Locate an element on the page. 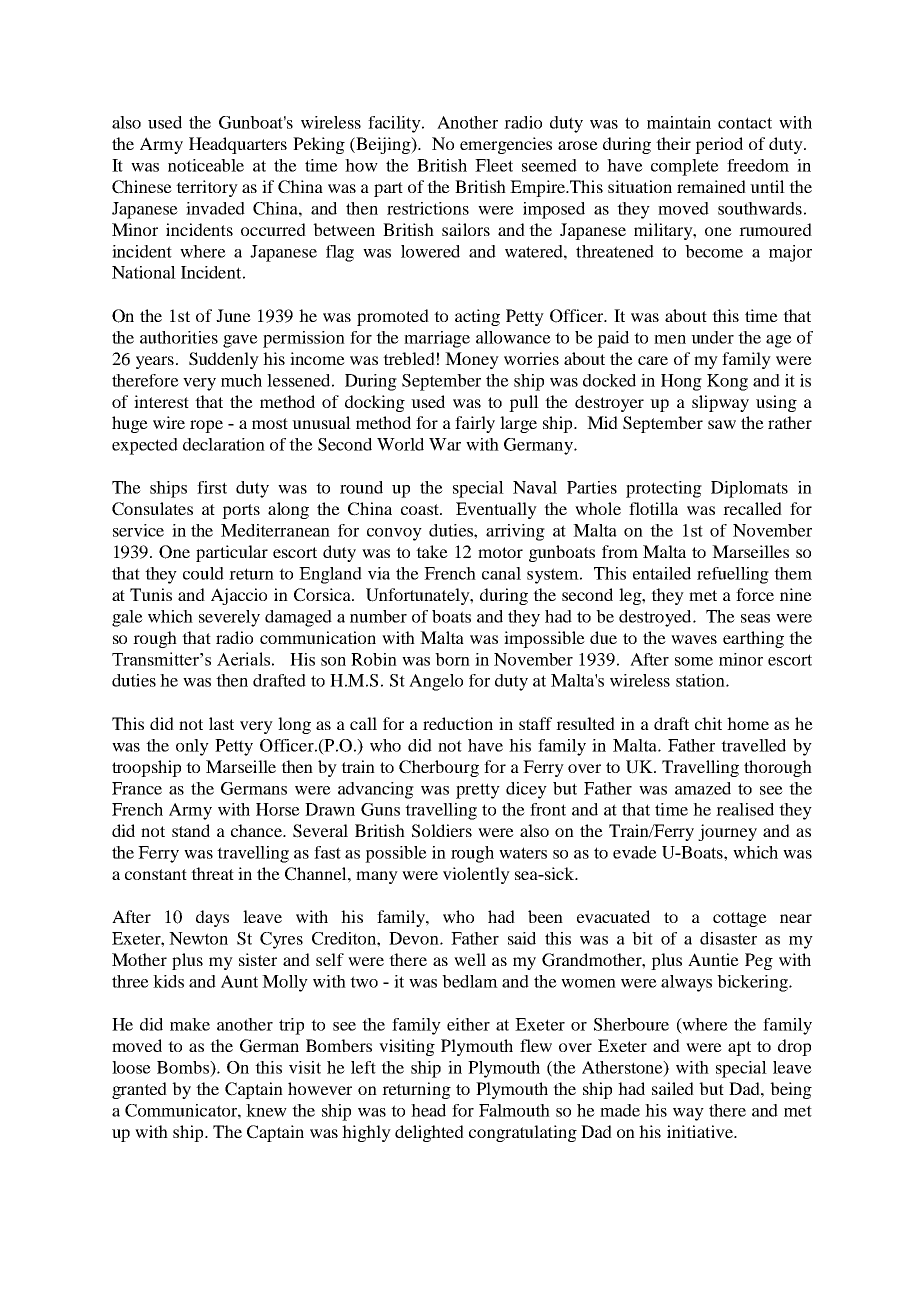 This image has width=924, height=1308. Fleet is located at coordinates (494, 165).
